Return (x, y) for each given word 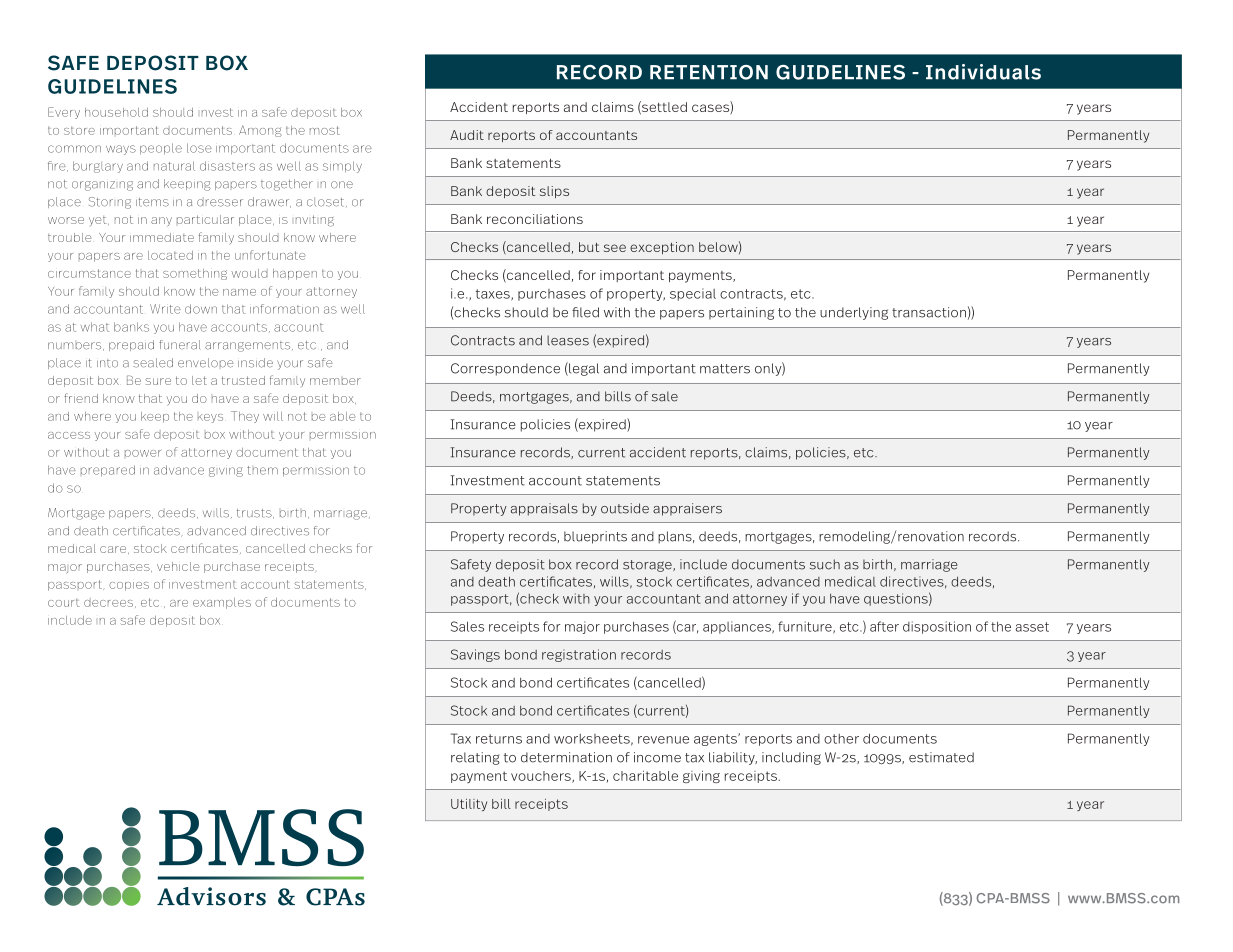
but (589, 247)
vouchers (542, 777)
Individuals (983, 72)
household (116, 112)
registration (579, 655)
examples (222, 603)
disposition (937, 627)
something (195, 274)
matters (725, 369)
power (143, 453)
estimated (941, 757)
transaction (929, 312)
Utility (469, 805)
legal (583, 369)
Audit (467, 135)
